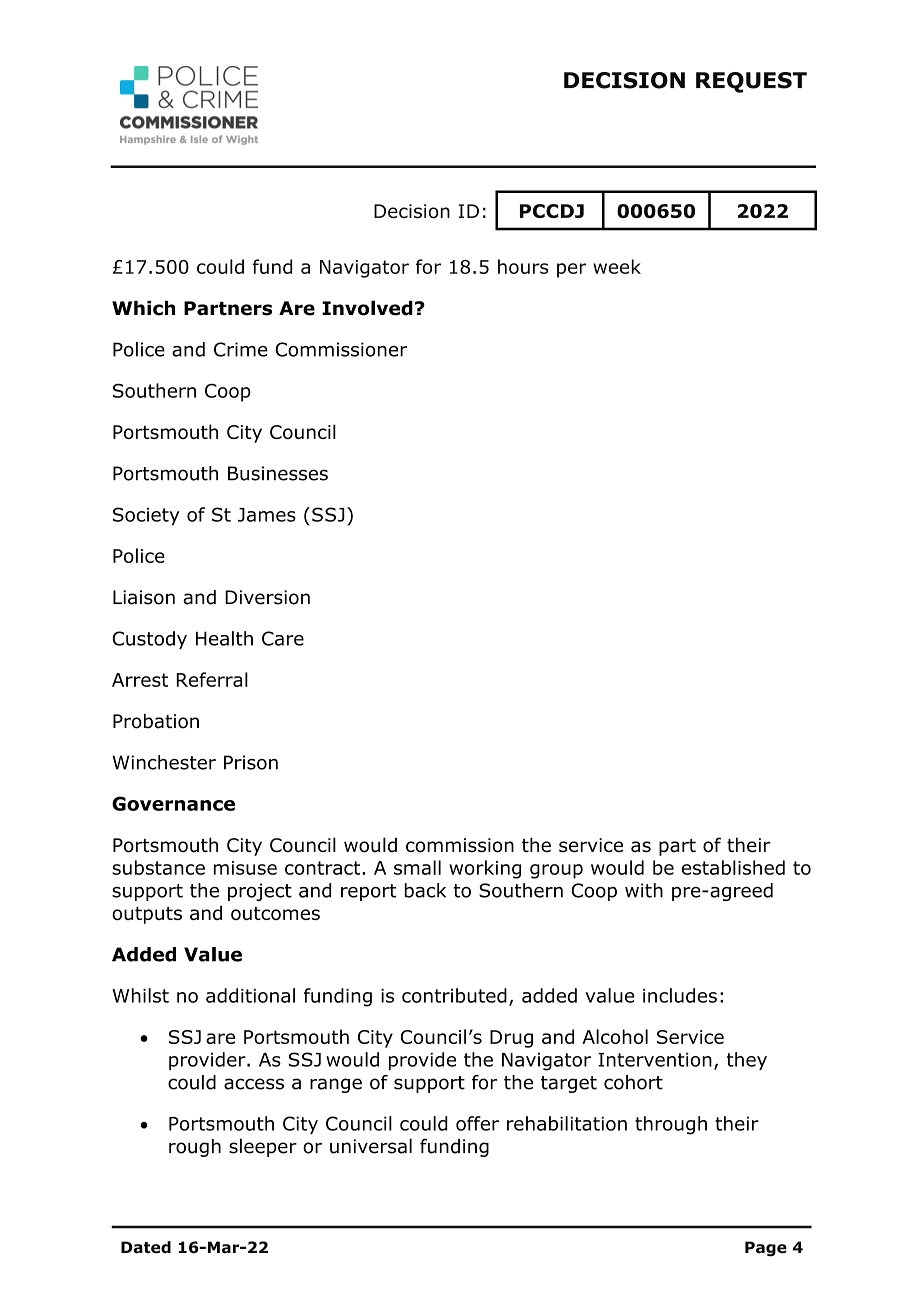  What do you see at coordinates (617, 266) in the image?
I see `week` at bounding box center [617, 266].
